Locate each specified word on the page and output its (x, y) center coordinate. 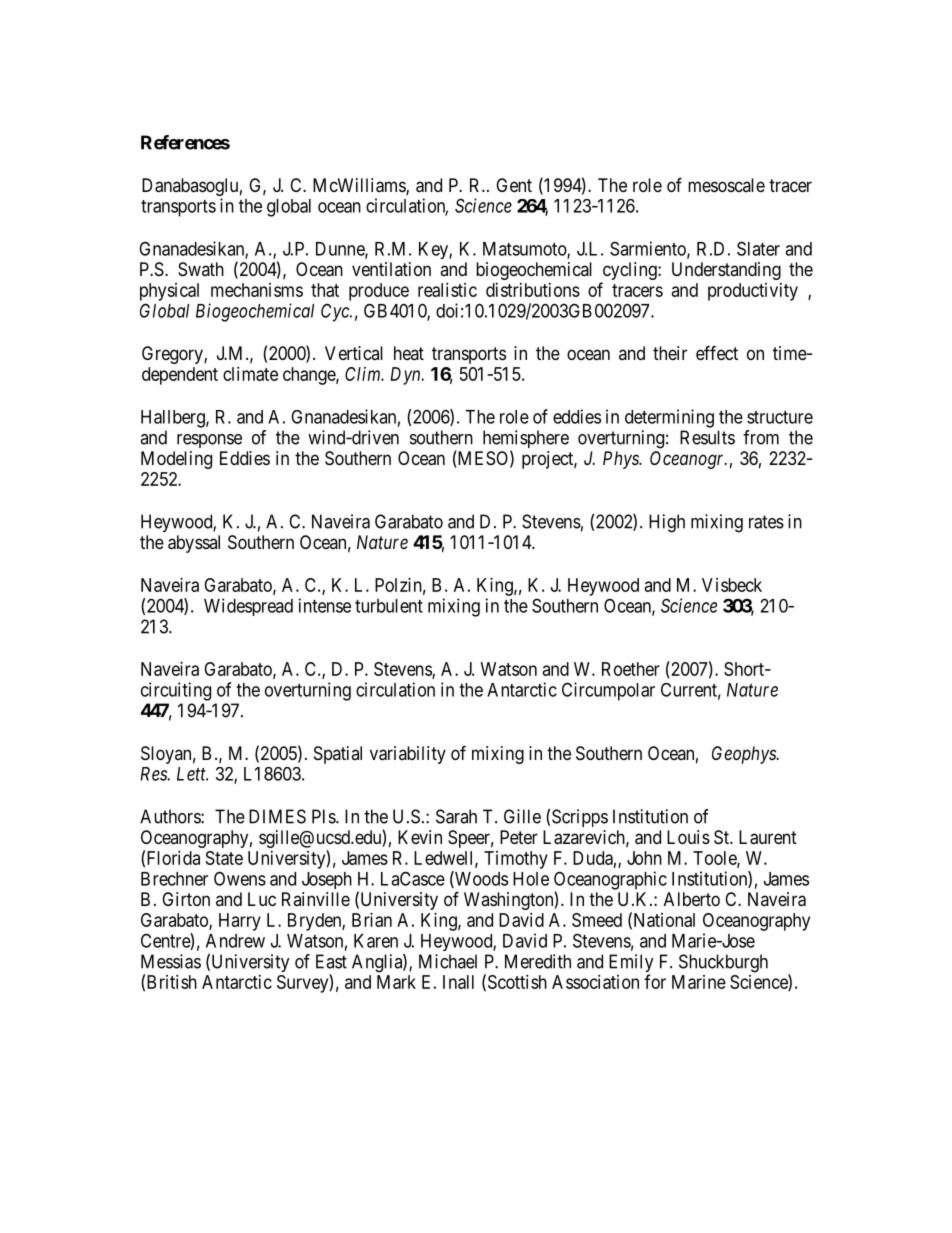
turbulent (389, 606)
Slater (758, 248)
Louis (688, 837)
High (667, 523)
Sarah (456, 816)
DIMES (277, 816)
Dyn (406, 376)
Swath (201, 269)
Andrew (235, 941)
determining (669, 418)
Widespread (248, 607)
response (209, 441)
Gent (514, 185)
